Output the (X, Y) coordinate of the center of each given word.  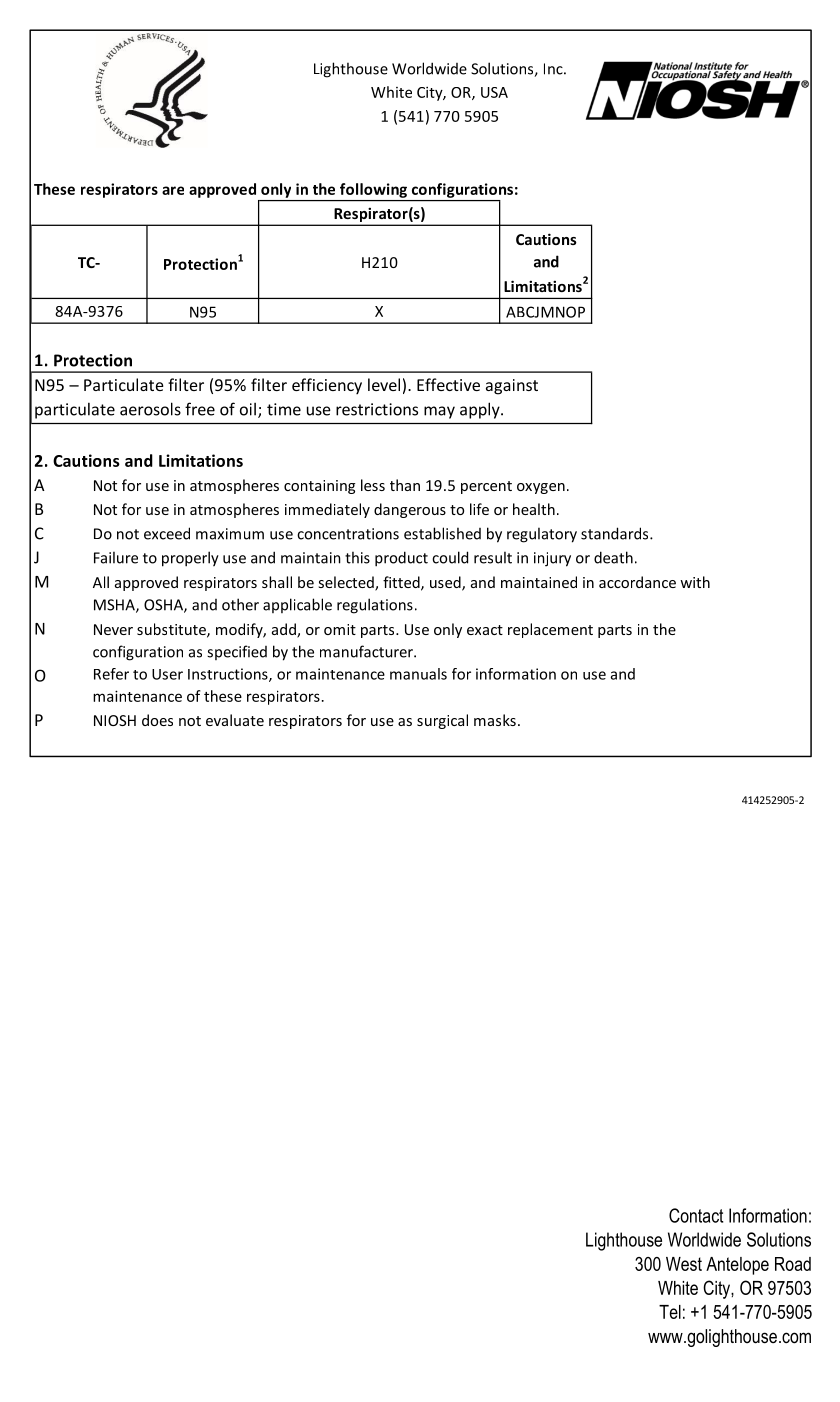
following (373, 190)
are (173, 190)
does (157, 720)
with (695, 582)
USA (494, 92)
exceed (167, 533)
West (684, 1264)
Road (793, 1264)
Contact (696, 1215)
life (479, 509)
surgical (442, 721)
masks (495, 720)
